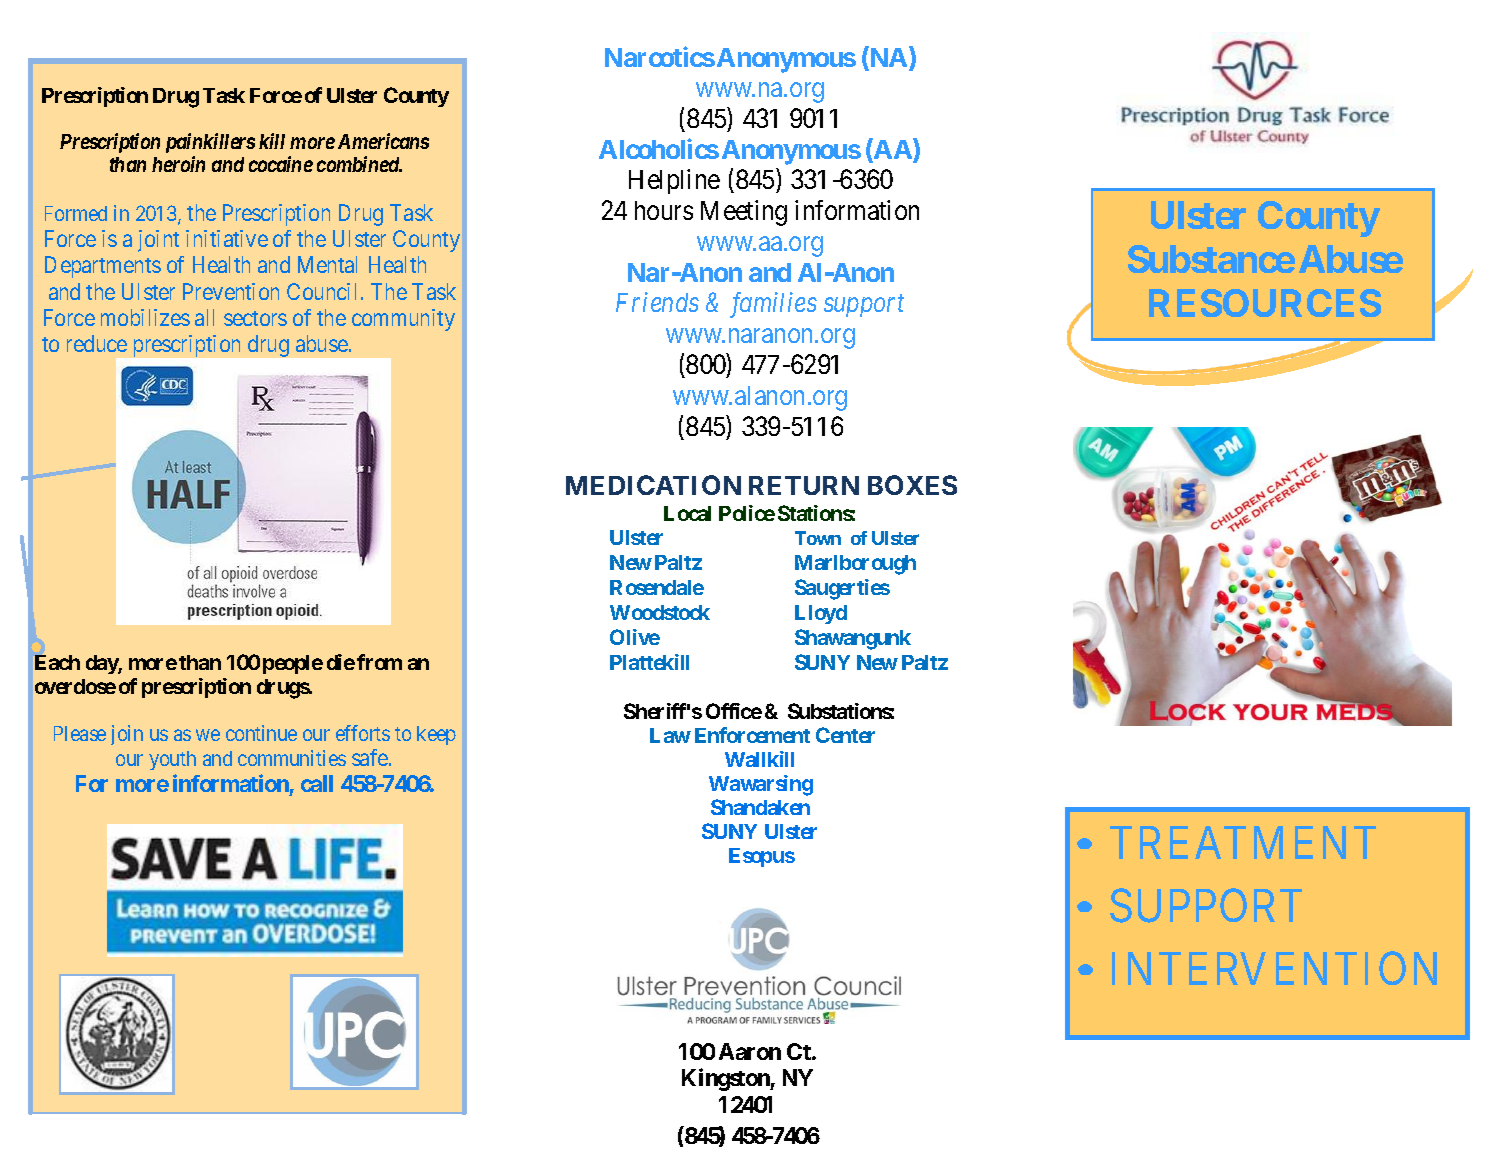 The image size is (1512, 1168). Describe the element at coordinates (172, 760) in the page. I see `youth` at that location.
